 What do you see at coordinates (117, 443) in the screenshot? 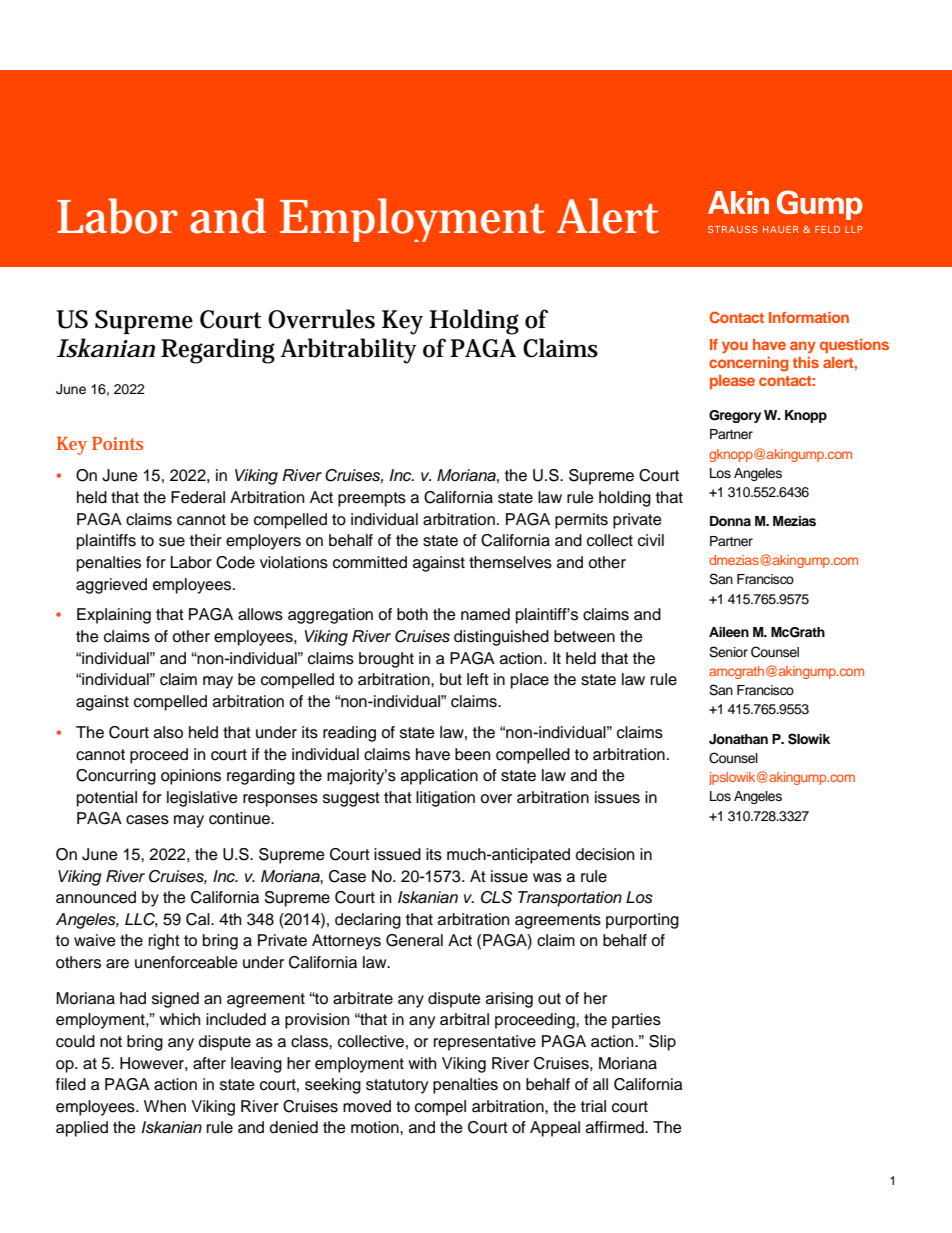
I see `Points` at bounding box center [117, 443].
